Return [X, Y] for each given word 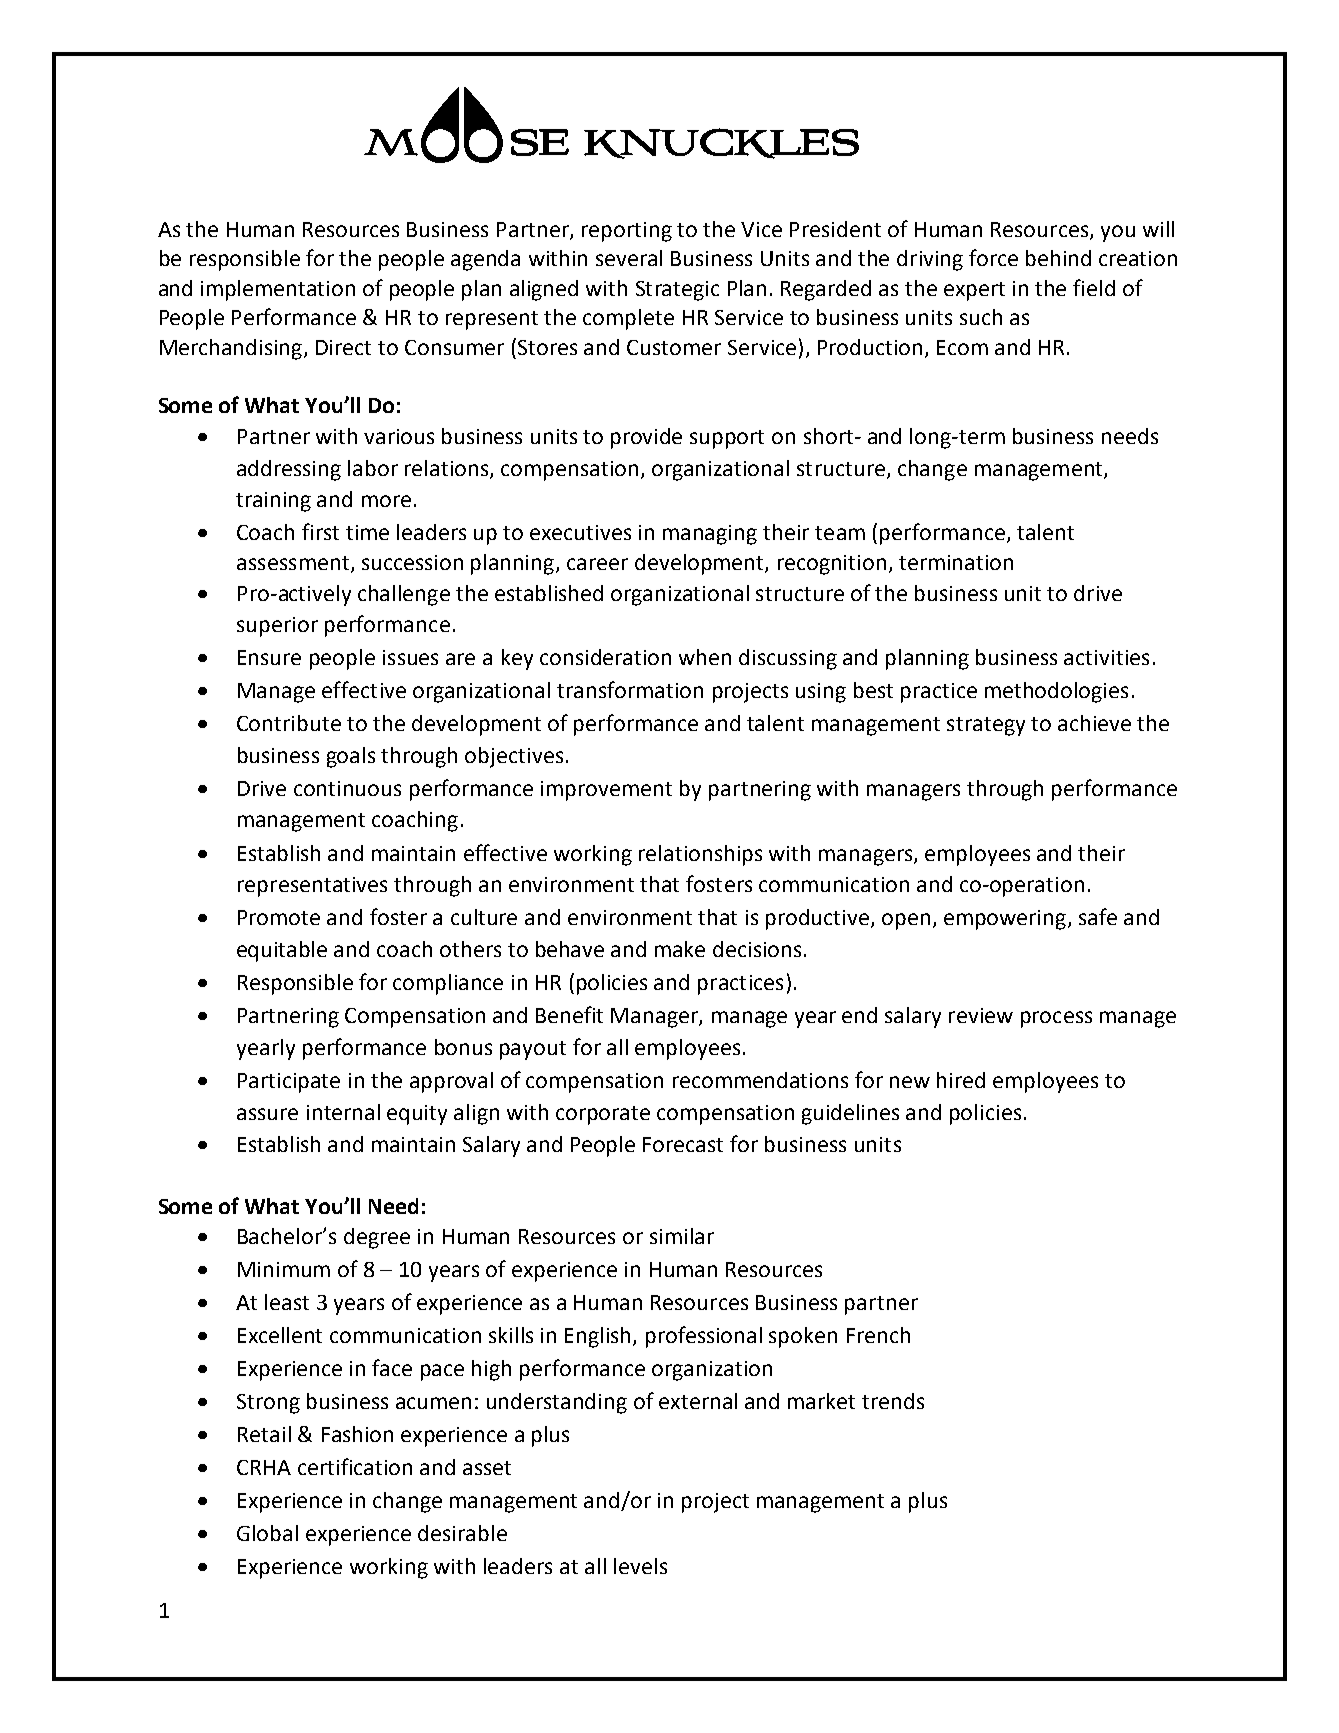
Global [267, 1533]
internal [343, 1112]
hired [961, 1080]
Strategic [677, 291]
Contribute [289, 723]
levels [640, 1566]
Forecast [683, 1144]
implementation [278, 290]
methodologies [1056, 692]
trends [893, 1401]
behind [1058, 258]
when [705, 657]
